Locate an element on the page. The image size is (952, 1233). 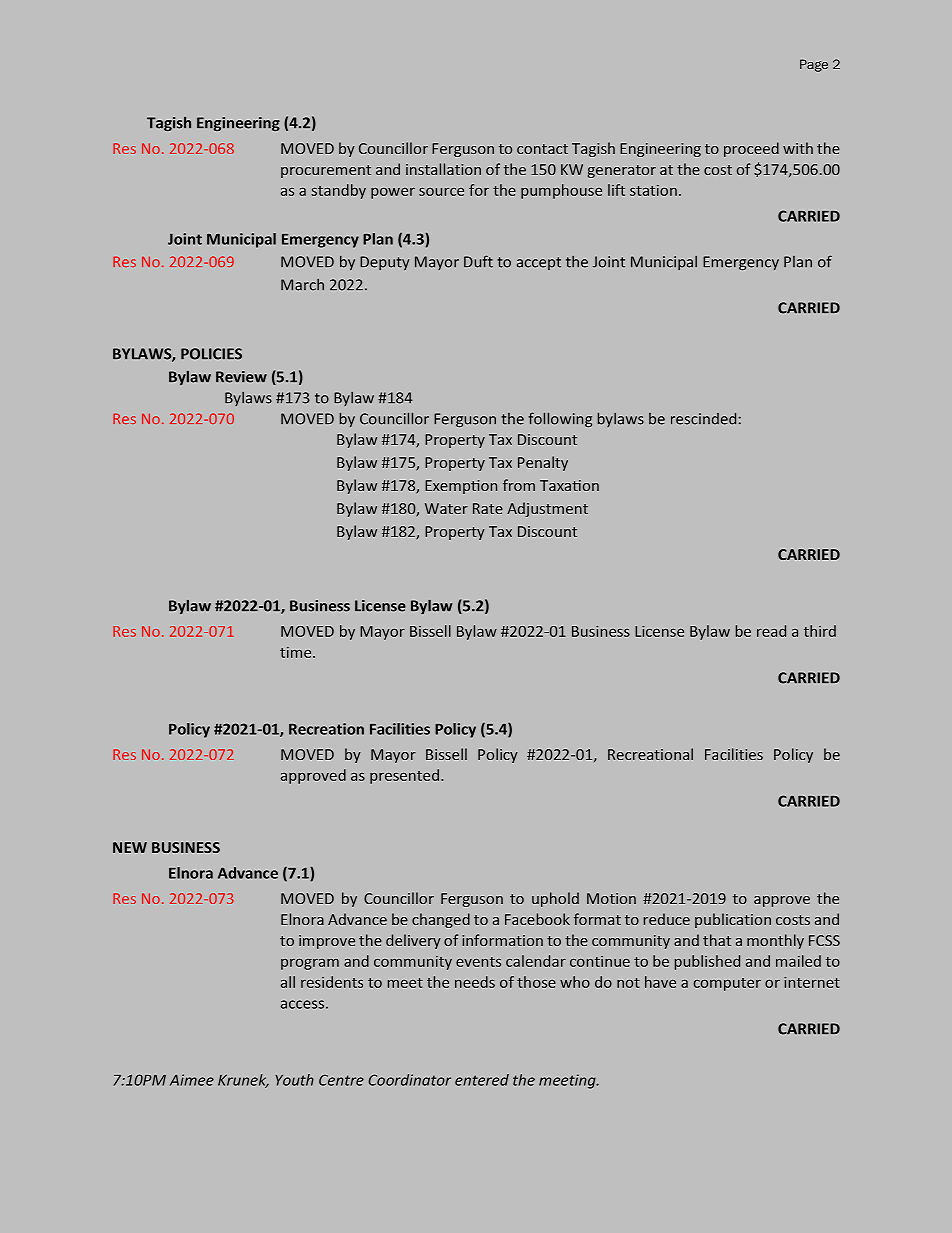
procurement is located at coordinates (326, 171).
